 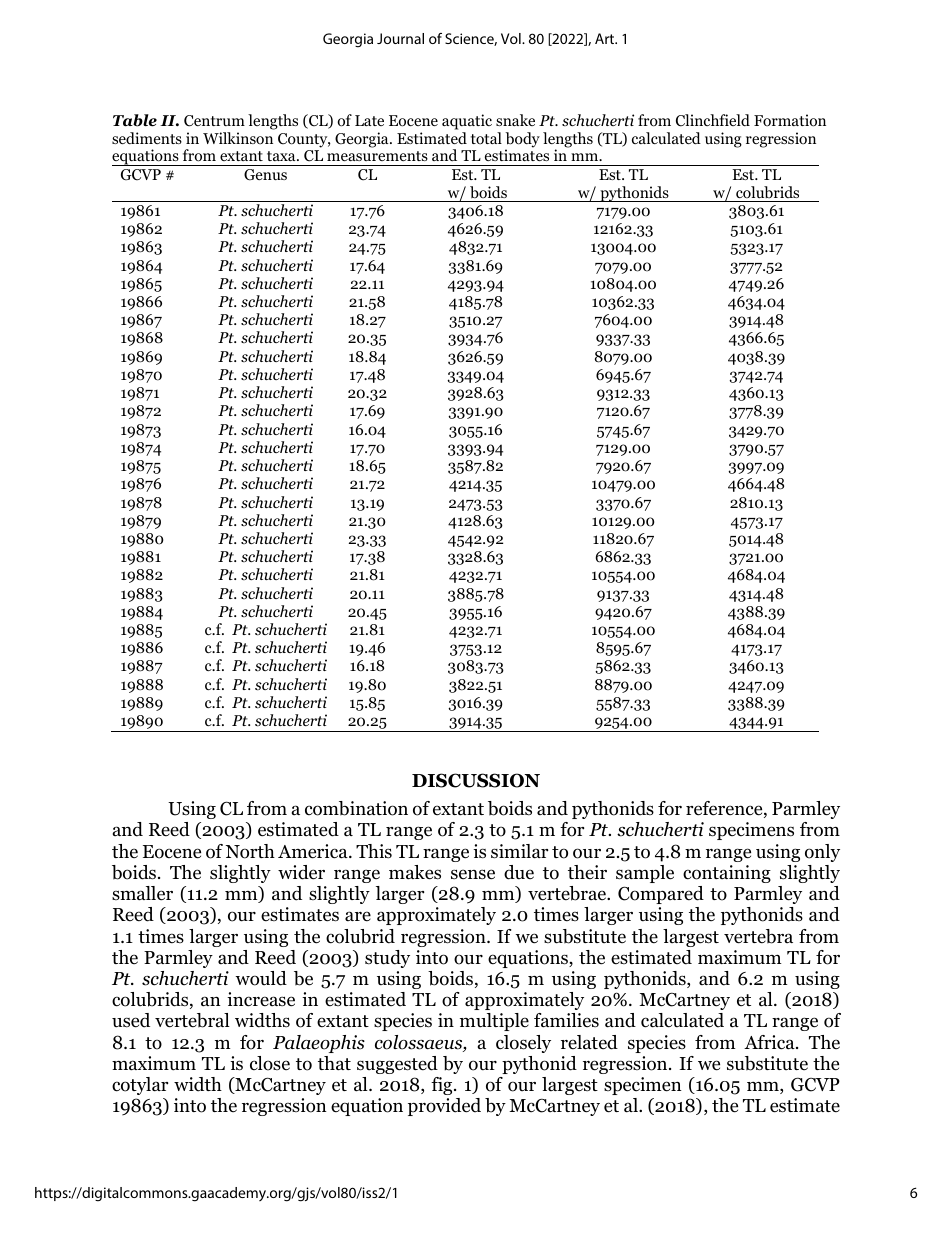 What do you see at coordinates (377, 156) in the screenshot?
I see `measurements` at bounding box center [377, 156].
